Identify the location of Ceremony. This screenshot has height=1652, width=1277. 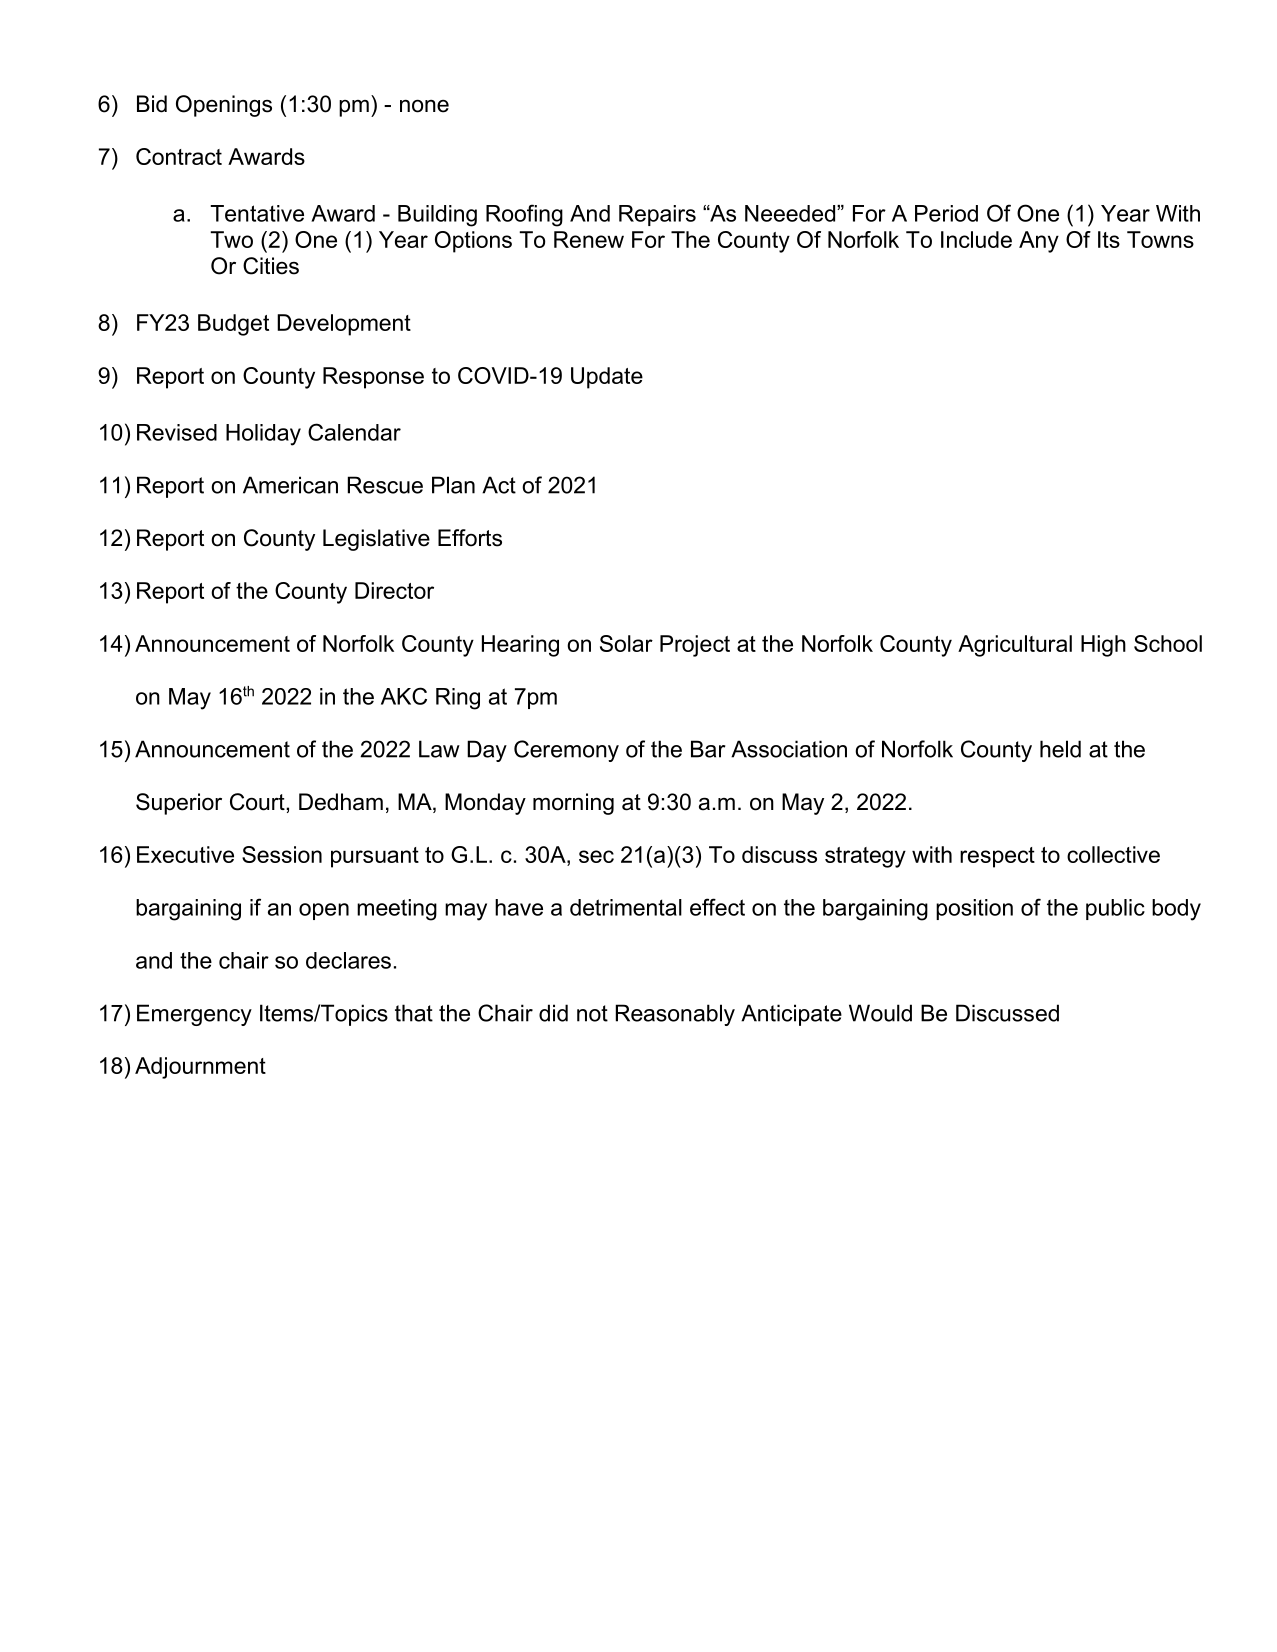
(566, 751).
